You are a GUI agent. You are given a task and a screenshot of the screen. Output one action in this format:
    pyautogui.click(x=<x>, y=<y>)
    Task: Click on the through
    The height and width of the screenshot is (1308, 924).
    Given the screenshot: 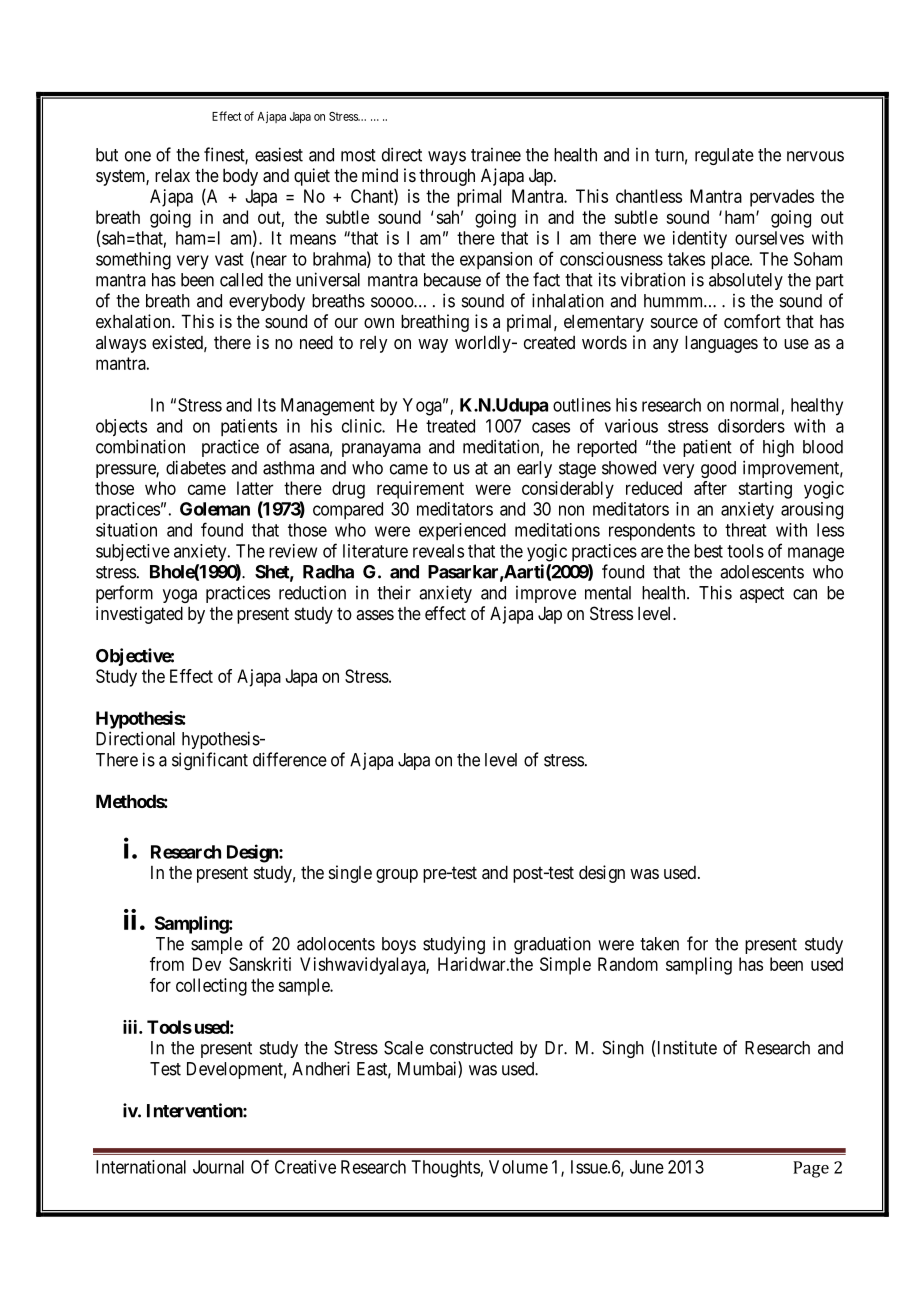 What is the action you would take?
    pyautogui.click(x=447, y=177)
